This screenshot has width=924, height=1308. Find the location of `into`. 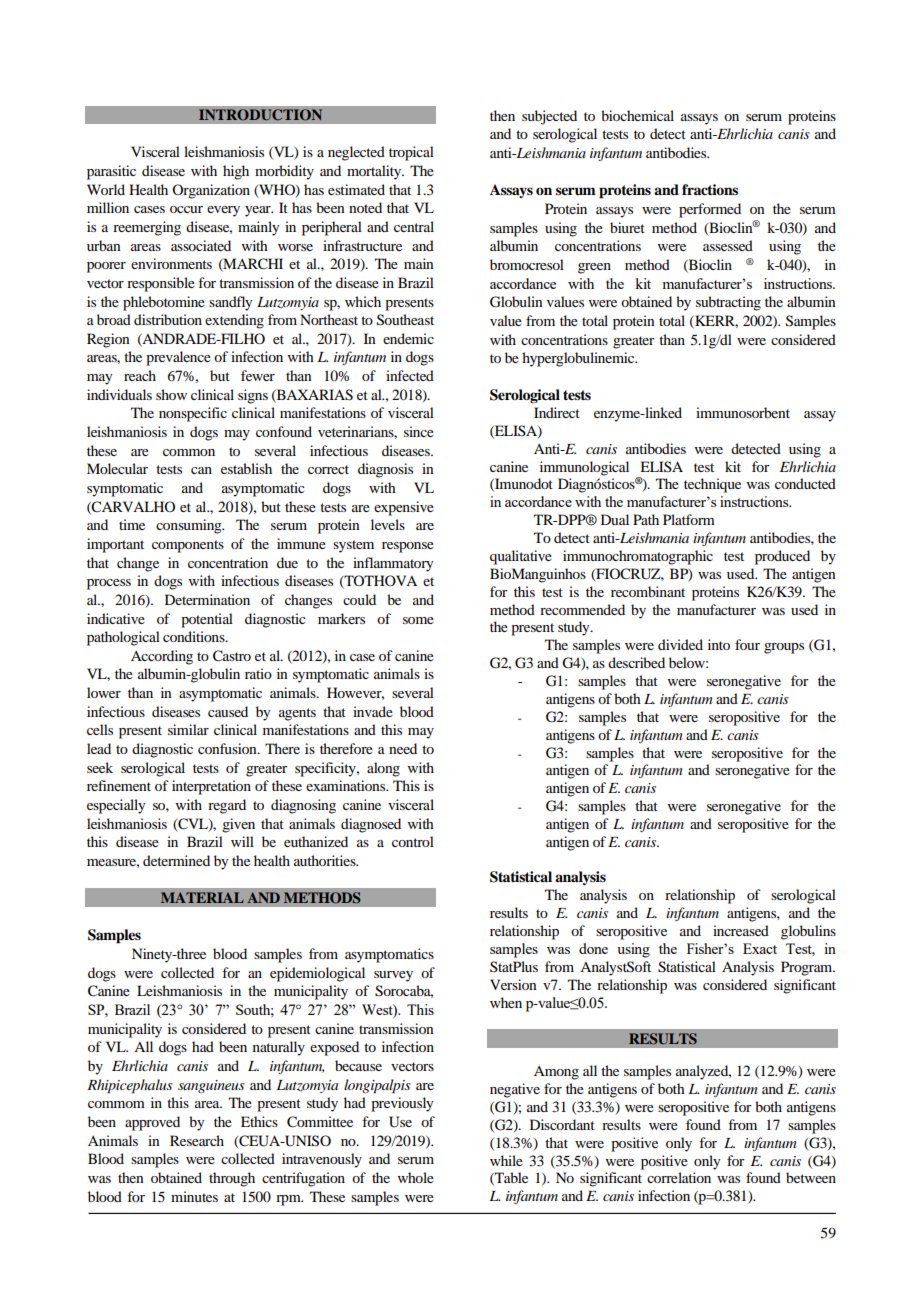

into is located at coordinates (719, 644).
